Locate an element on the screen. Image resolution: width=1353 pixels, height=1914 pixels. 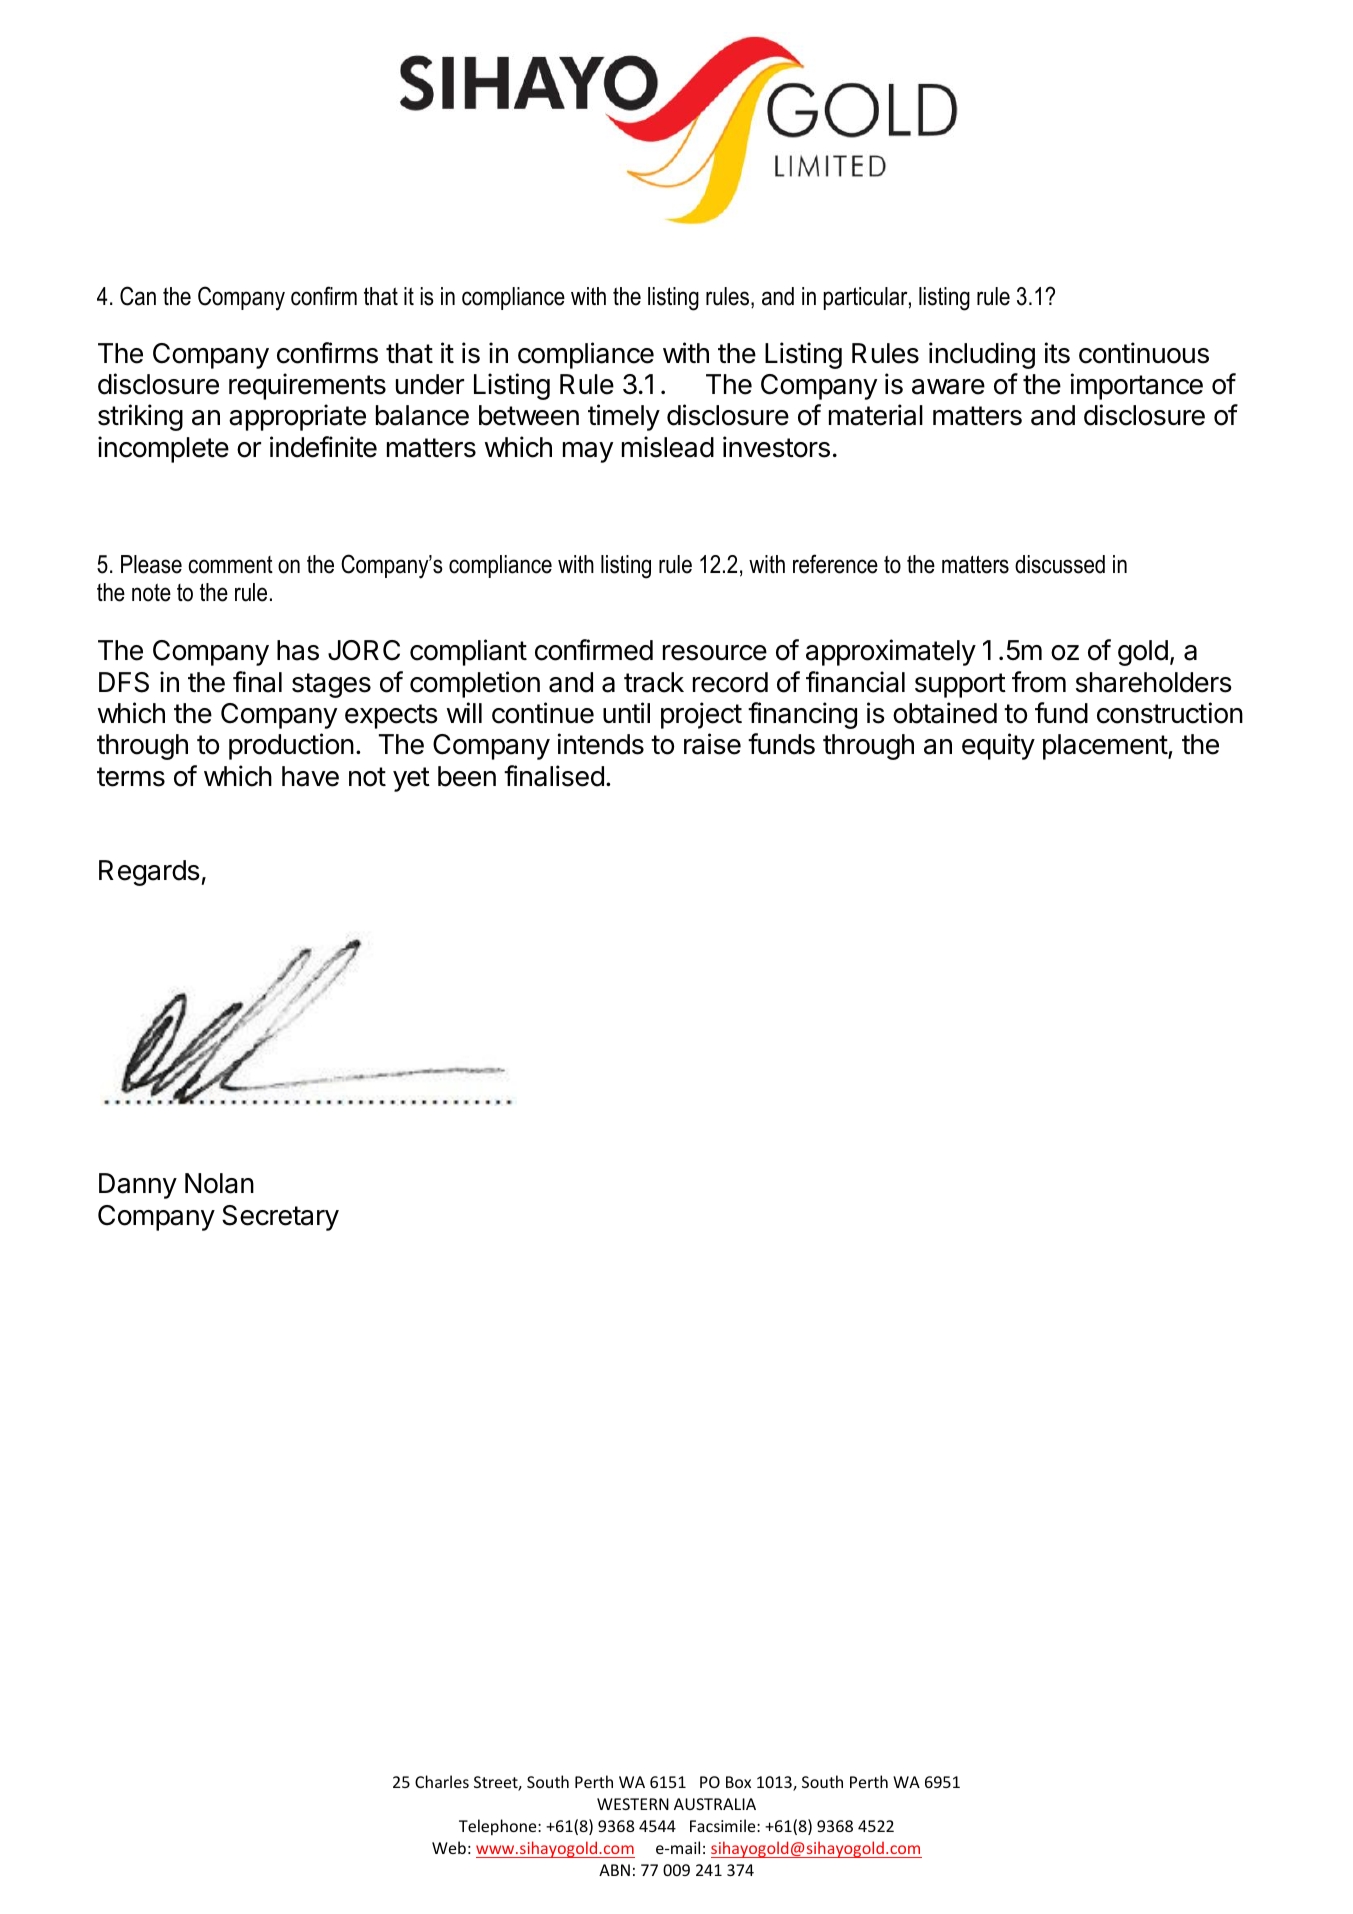
requirements is located at coordinates (307, 386).
